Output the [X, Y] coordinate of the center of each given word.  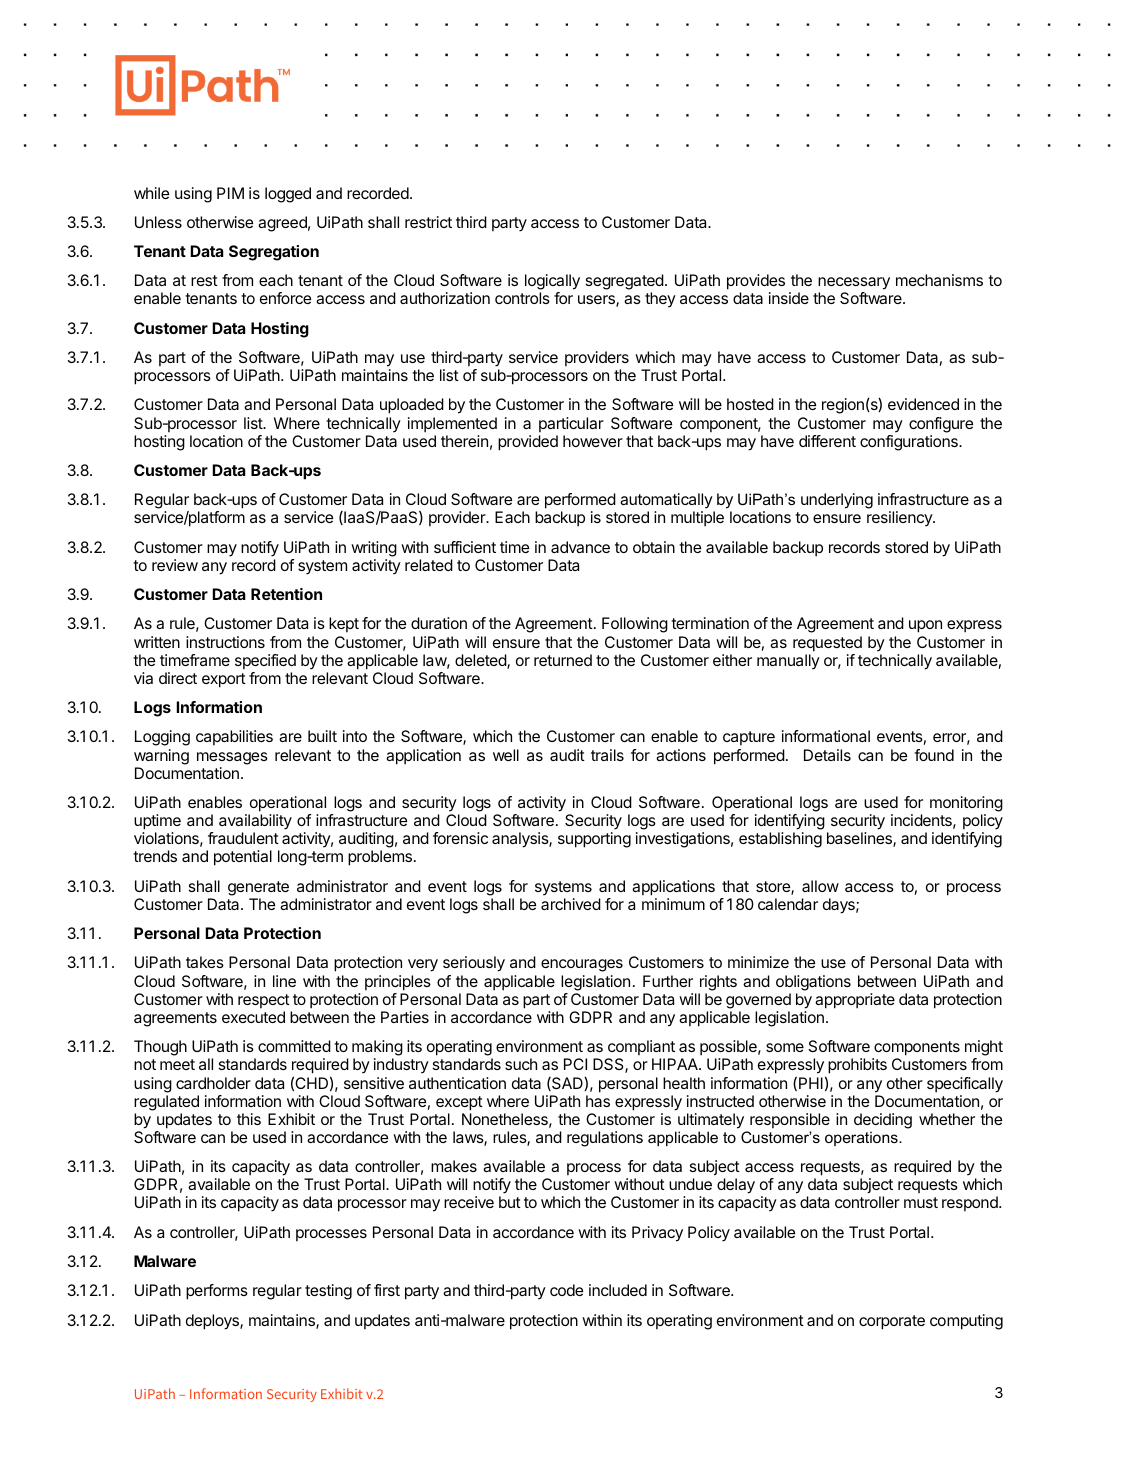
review [175, 565]
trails [607, 755]
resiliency [900, 519]
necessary [854, 285]
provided [528, 443]
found [934, 755]
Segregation [274, 253]
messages [232, 758]
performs [217, 1292]
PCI [575, 1064]
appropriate [855, 1001]
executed [253, 1017]
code [566, 1290]
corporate [892, 1322]
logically [552, 283]
